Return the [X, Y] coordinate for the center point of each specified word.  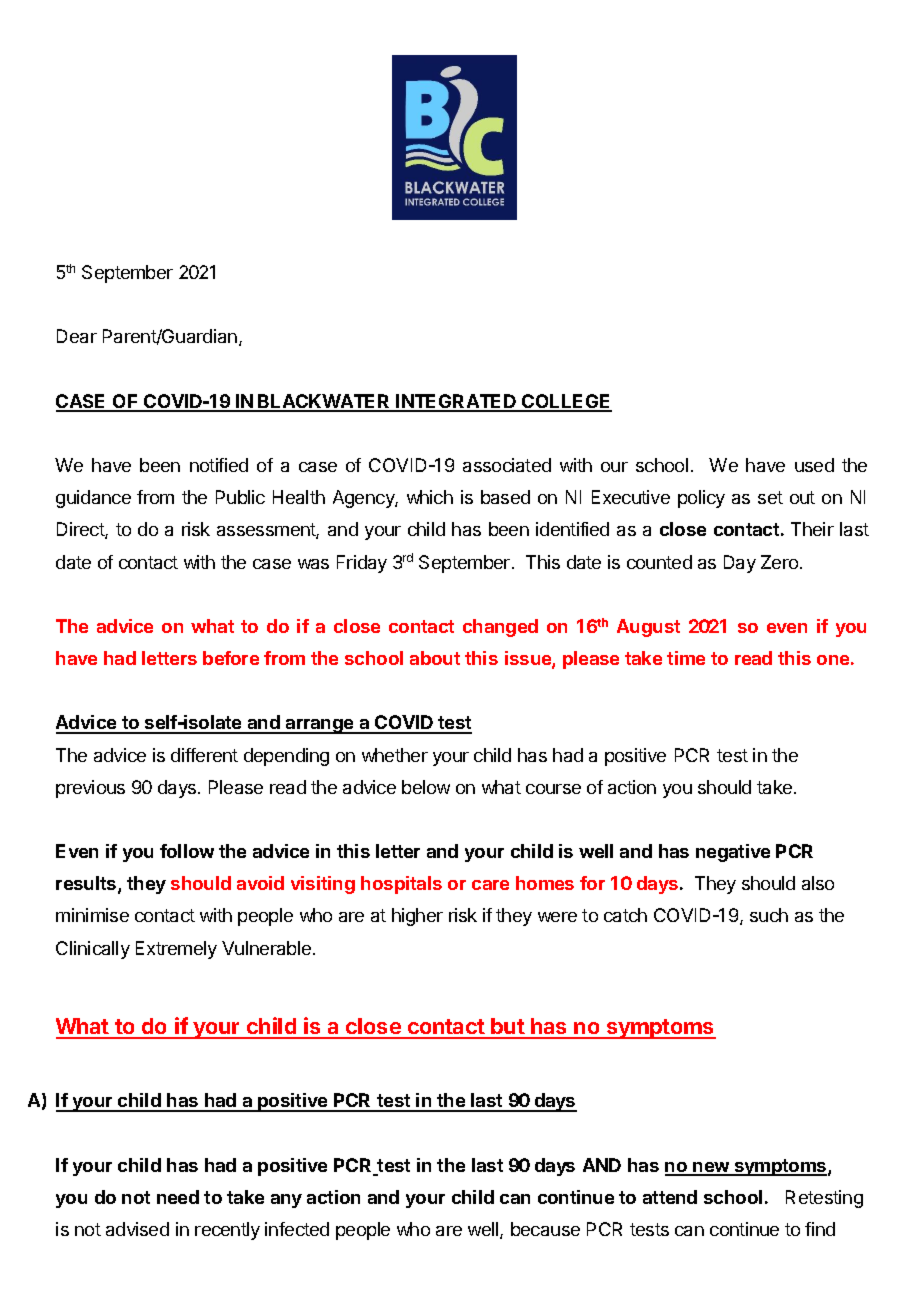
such [769, 915]
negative [733, 853]
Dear [77, 336]
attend [670, 1197]
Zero [781, 562]
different [204, 755]
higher [417, 917]
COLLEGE [566, 402]
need [178, 1197]
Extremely [176, 950]
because [545, 1229]
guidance [93, 499]
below [426, 787]
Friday [362, 564]
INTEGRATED [457, 402]
